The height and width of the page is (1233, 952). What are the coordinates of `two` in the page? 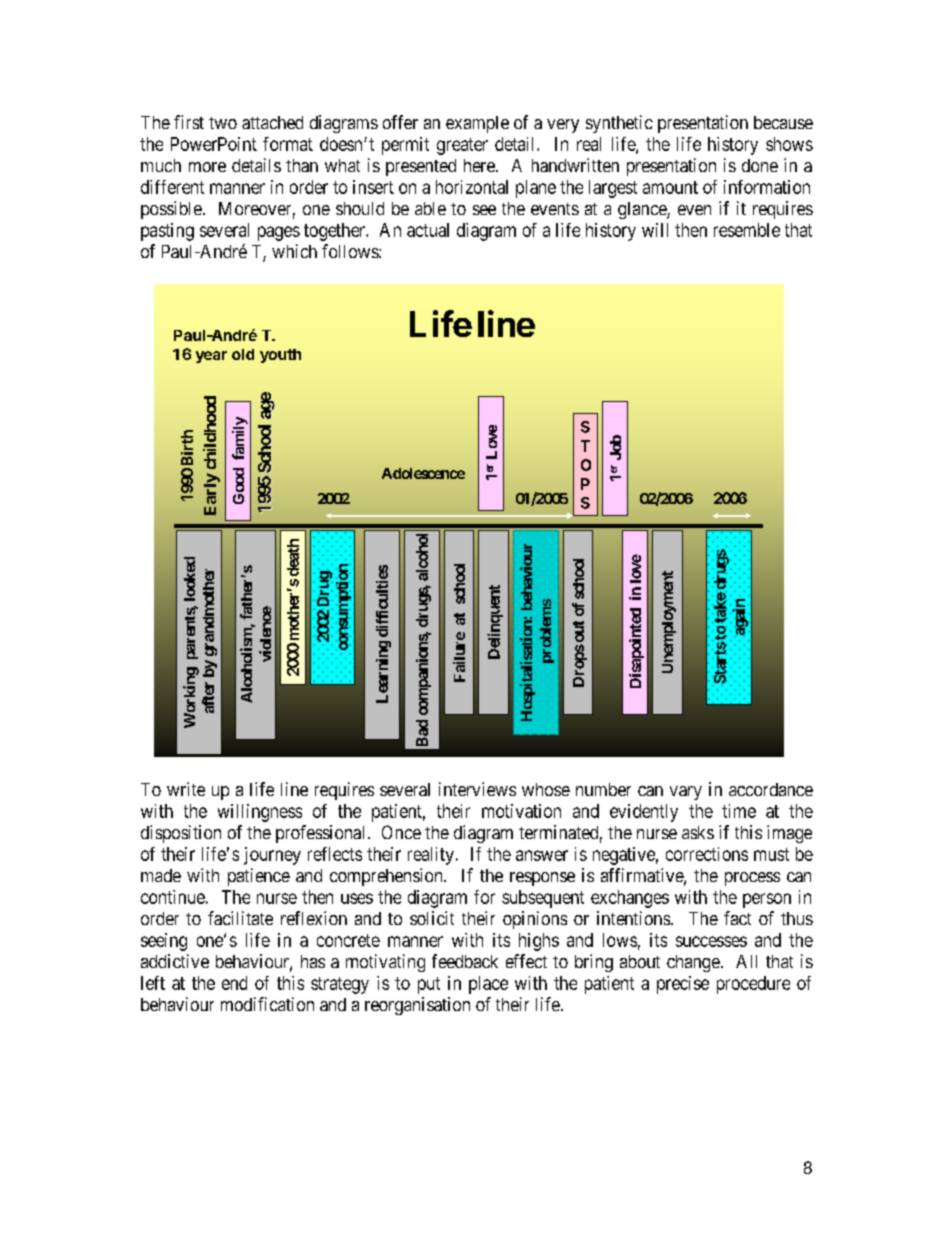 It's located at (223, 123).
